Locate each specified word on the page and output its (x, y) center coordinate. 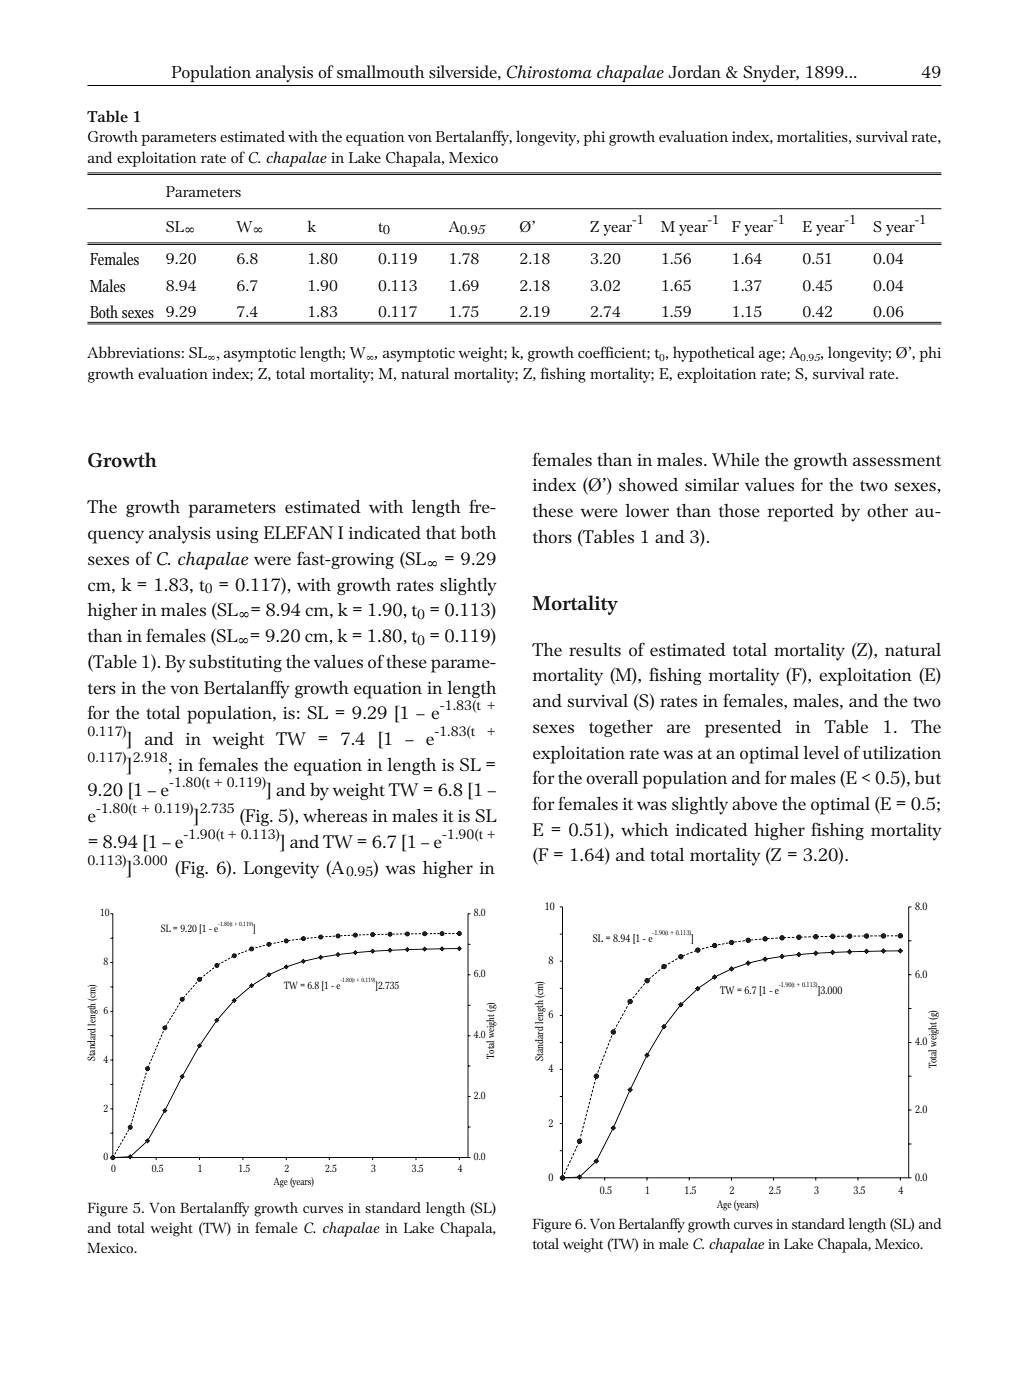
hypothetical (714, 354)
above (754, 803)
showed (648, 485)
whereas (335, 815)
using (237, 535)
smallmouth (381, 72)
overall (612, 778)
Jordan (694, 71)
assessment (897, 461)
